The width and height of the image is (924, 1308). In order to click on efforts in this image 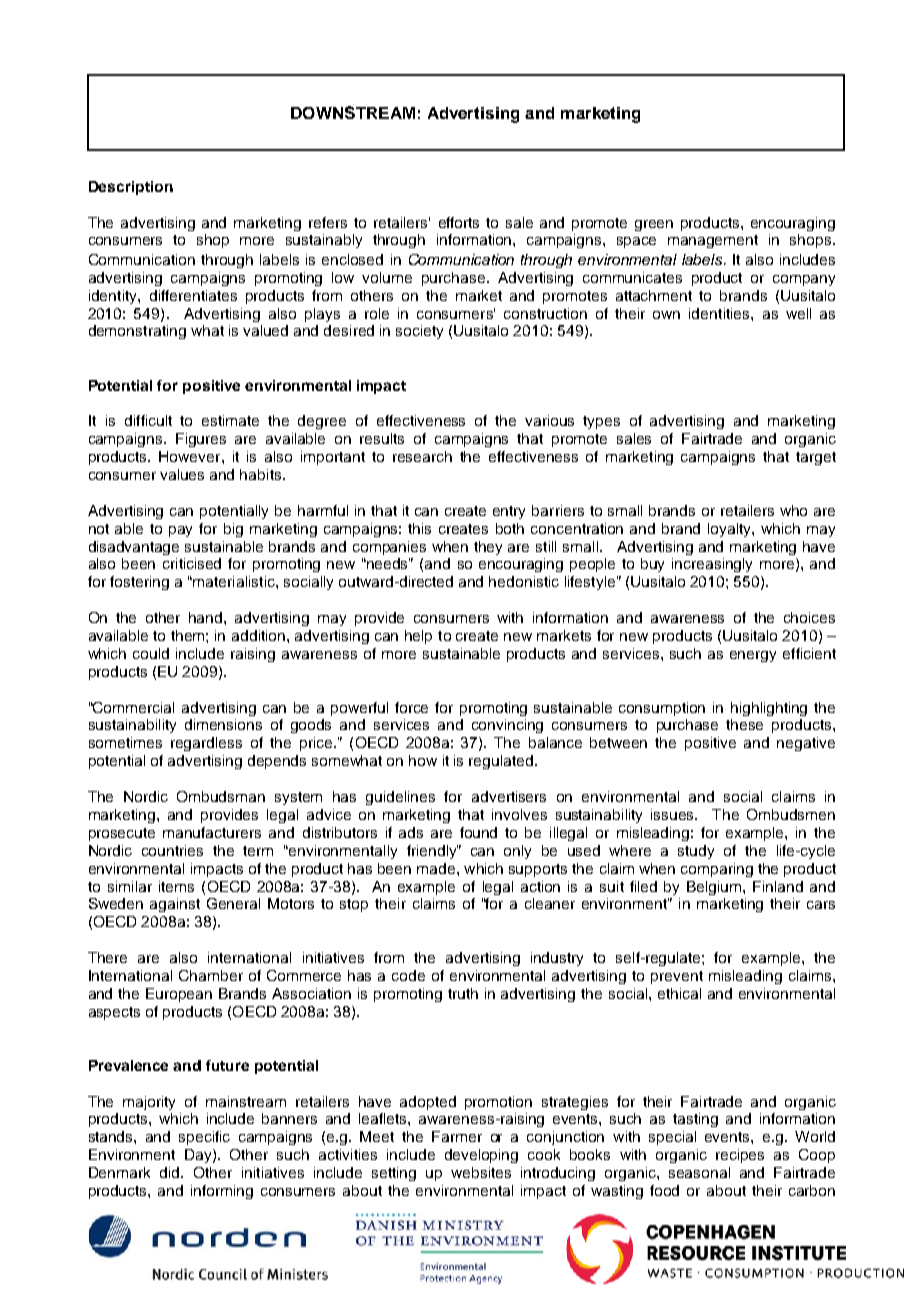, I will do `click(459, 222)`.
